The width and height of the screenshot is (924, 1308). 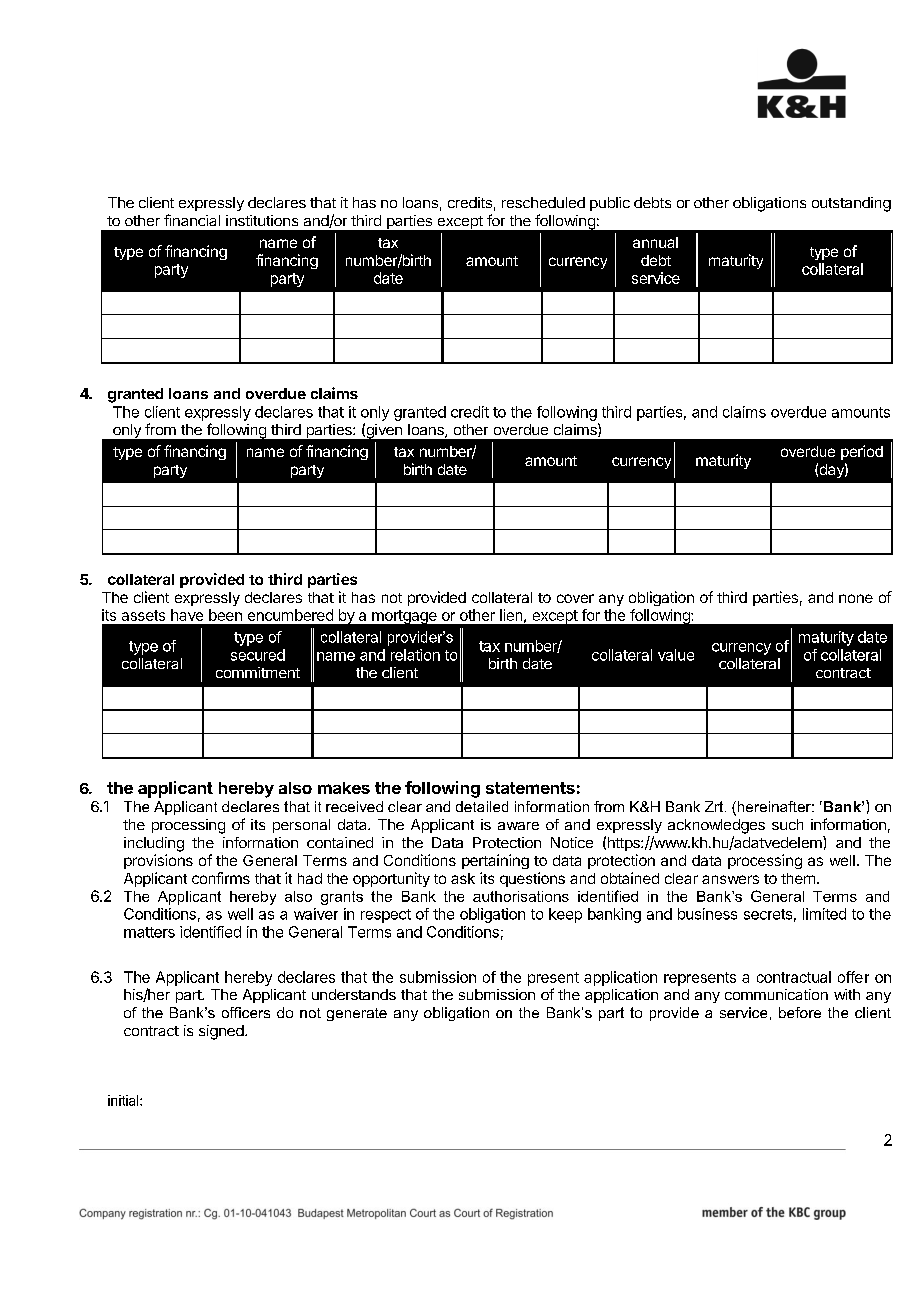 I want to click on value, so click(x=676, y=655).
